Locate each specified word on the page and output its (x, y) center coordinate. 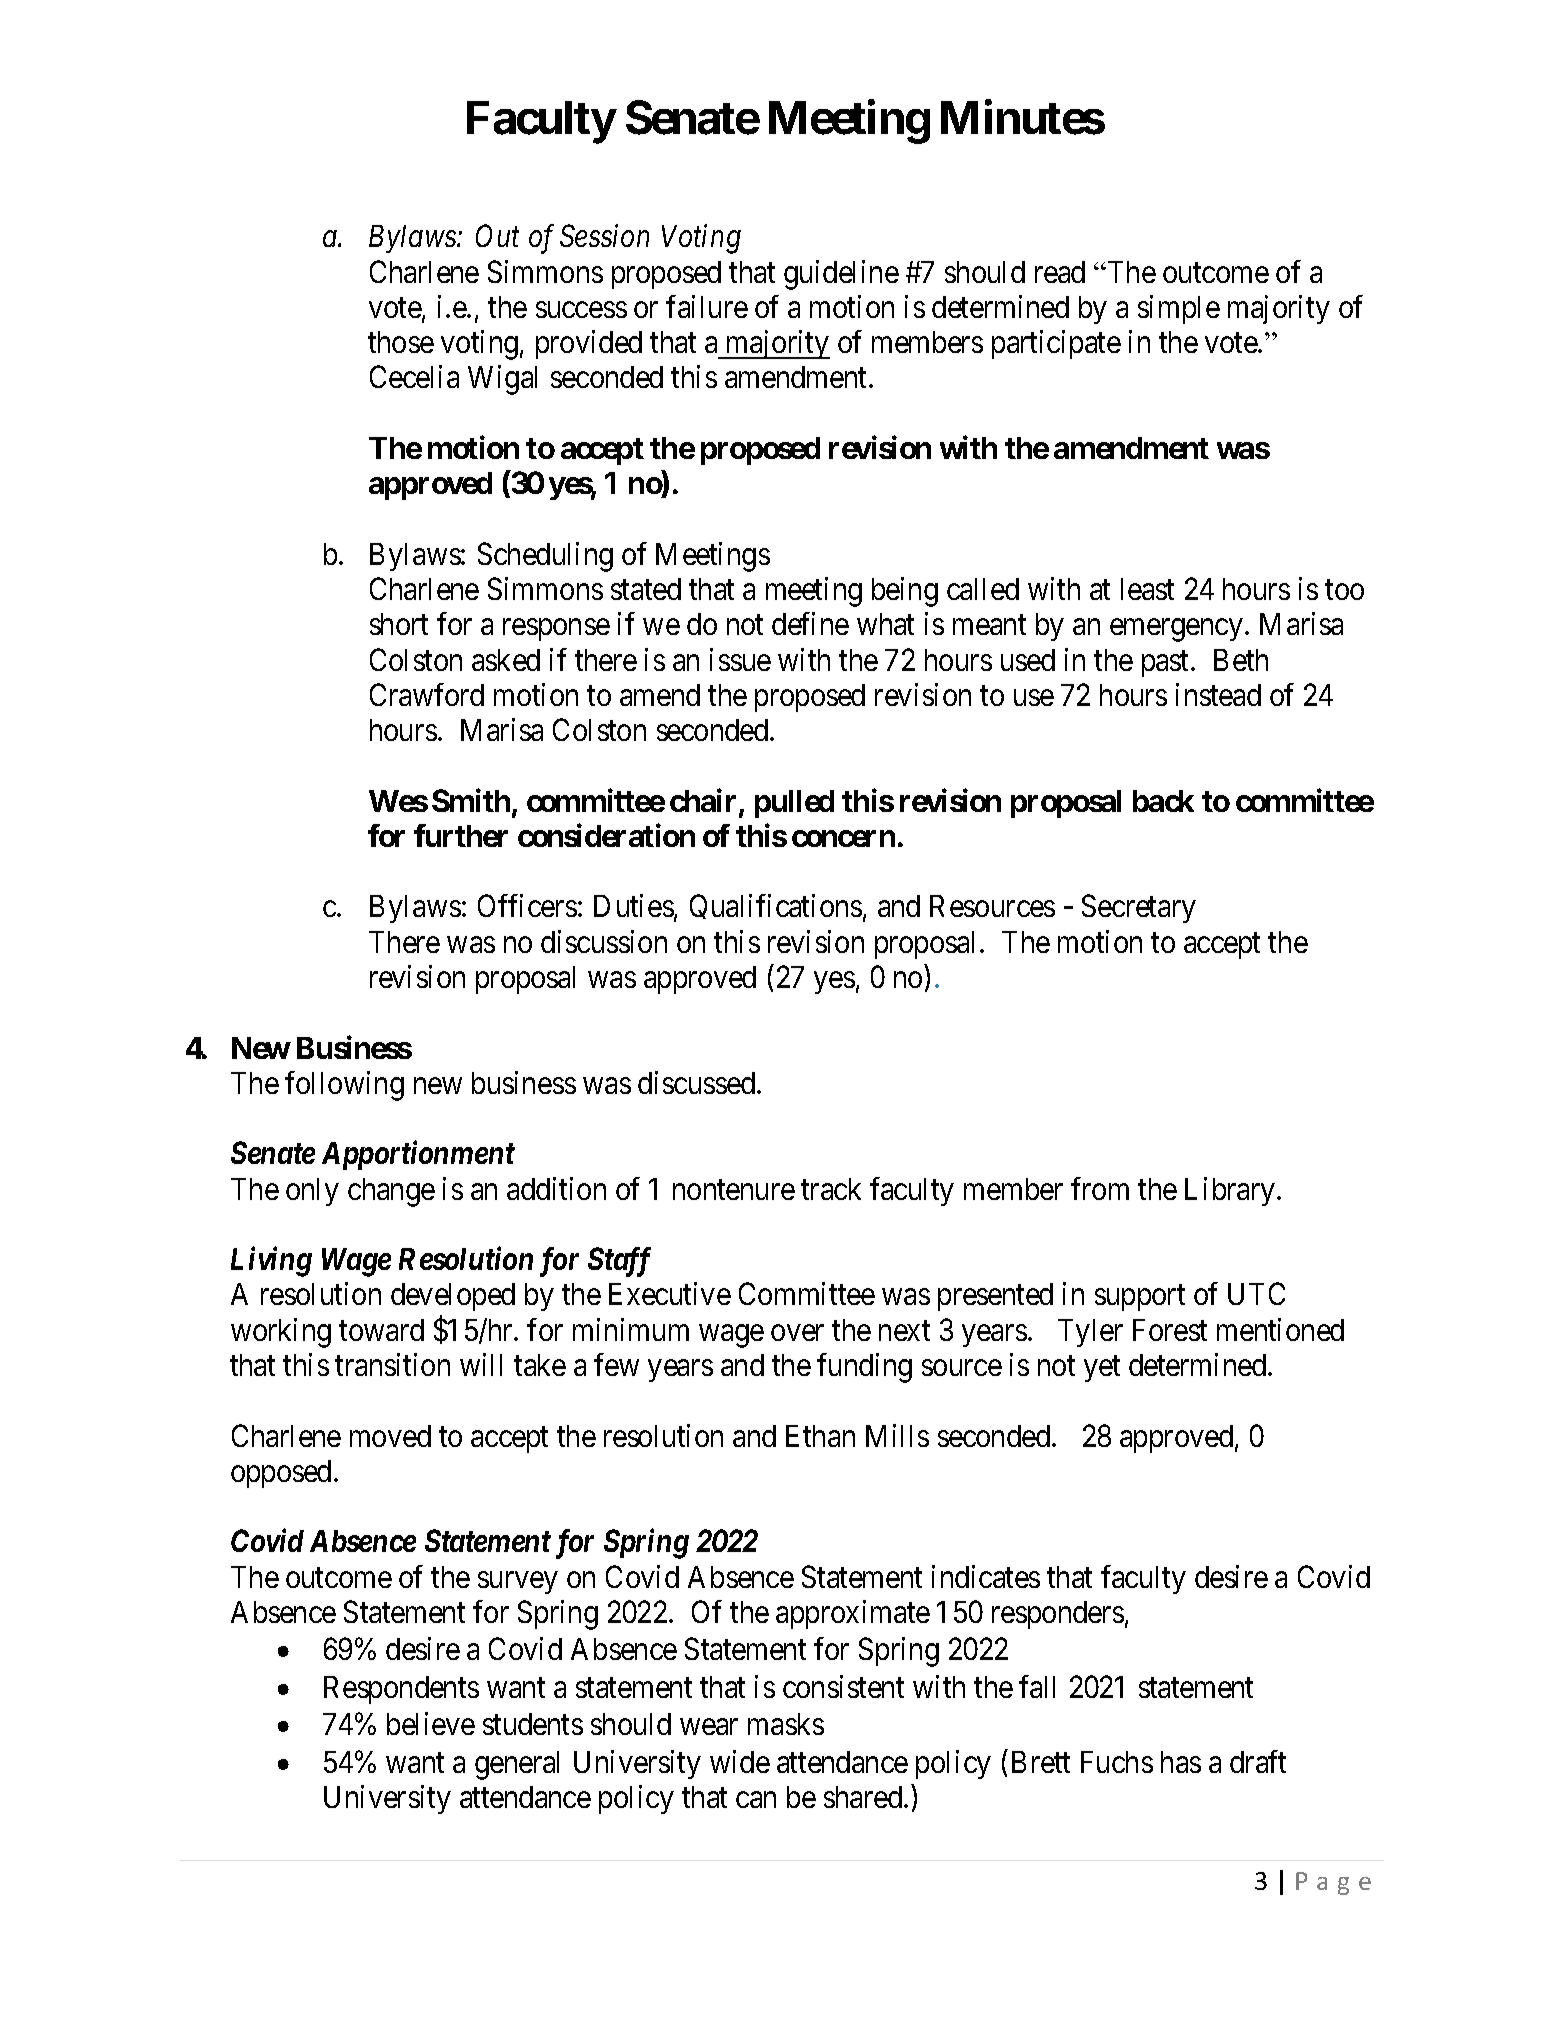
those (401, 342)
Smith (471, 800)
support (1140, 1298)
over (797, 1333)
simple (1179, 309)
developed (453, 1297)
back (1163, 801)
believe (431, 1723)
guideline (841, 275)
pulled (794, 804)
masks (786, 1724)
